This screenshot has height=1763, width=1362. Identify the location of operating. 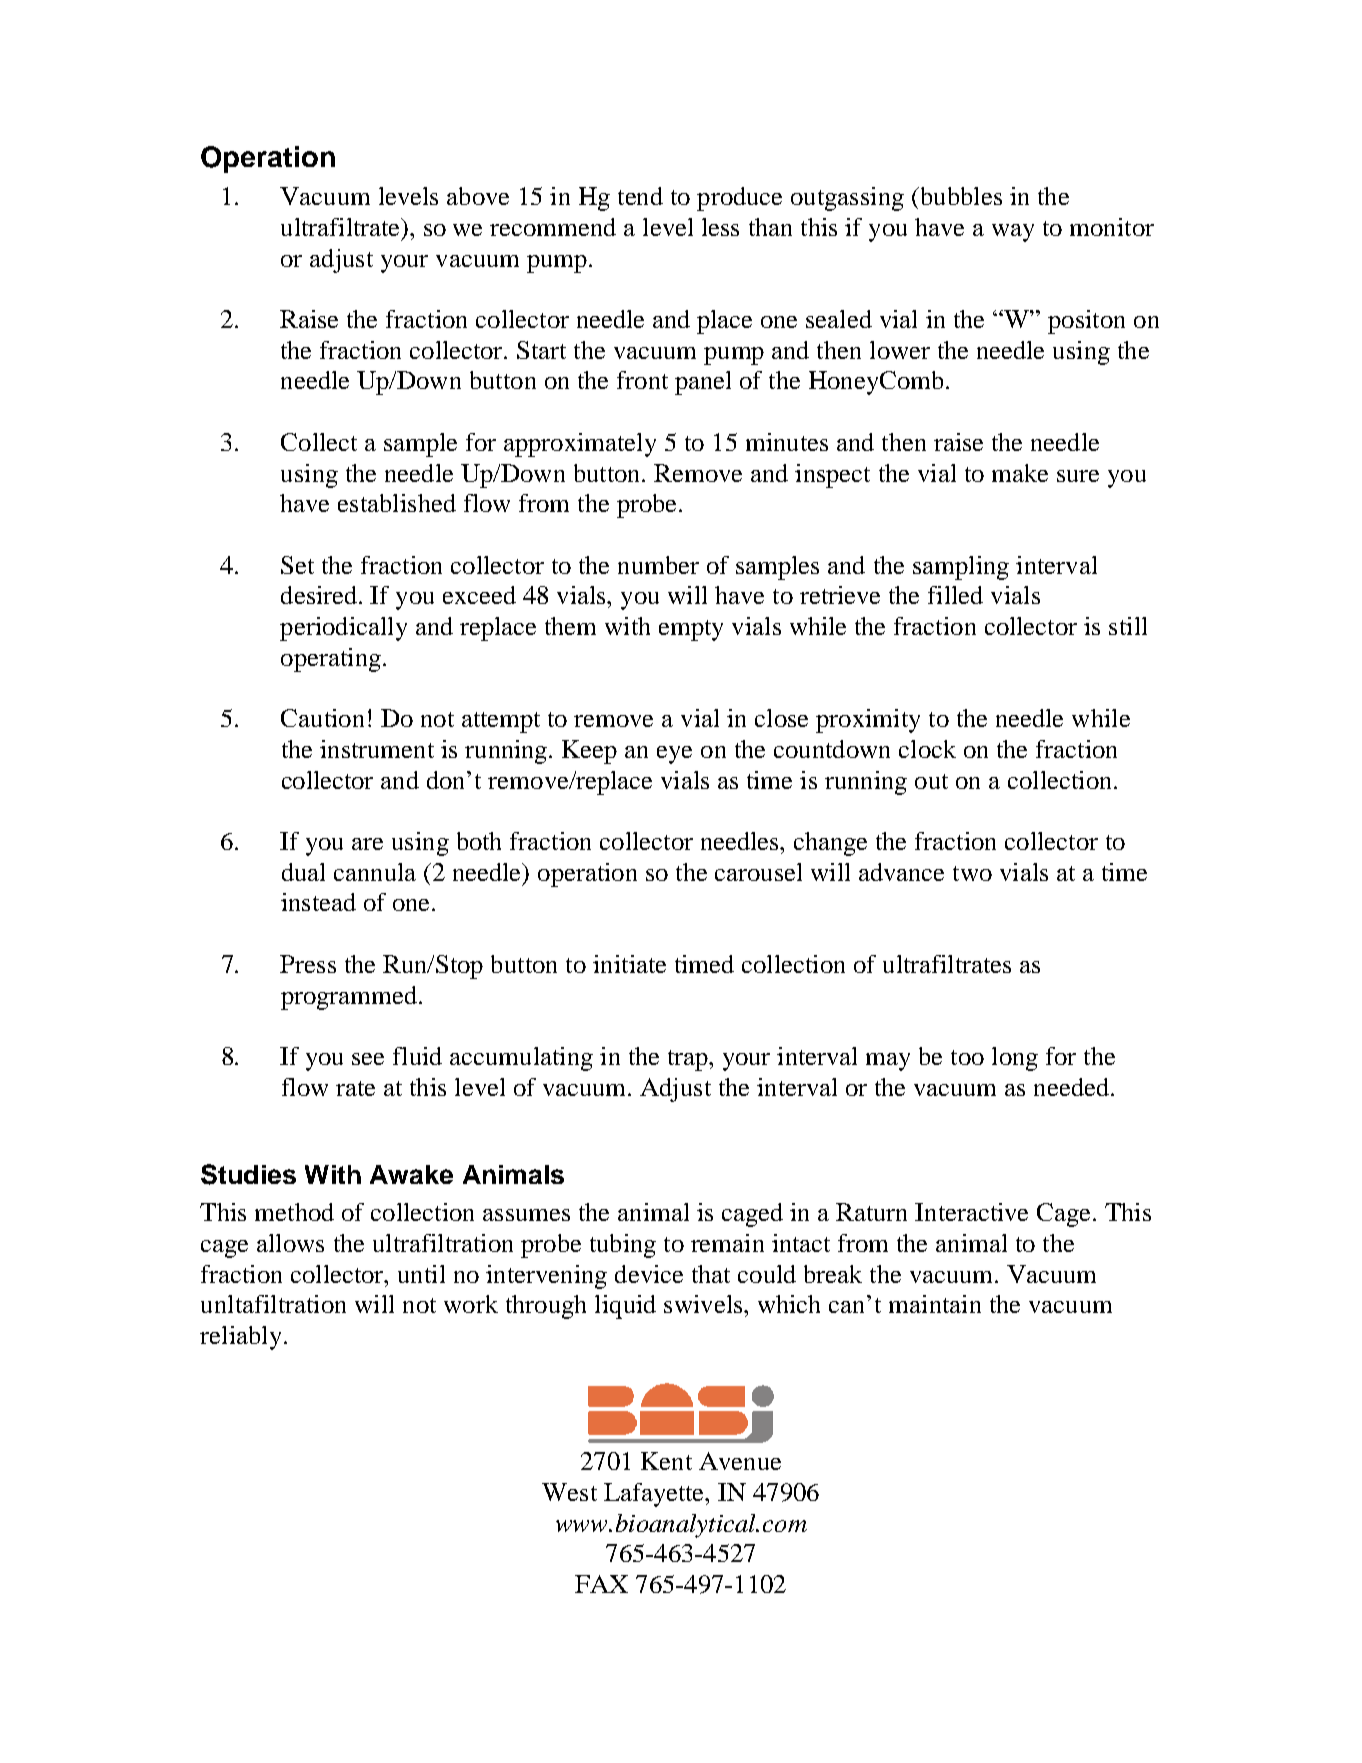
(331, 660).
